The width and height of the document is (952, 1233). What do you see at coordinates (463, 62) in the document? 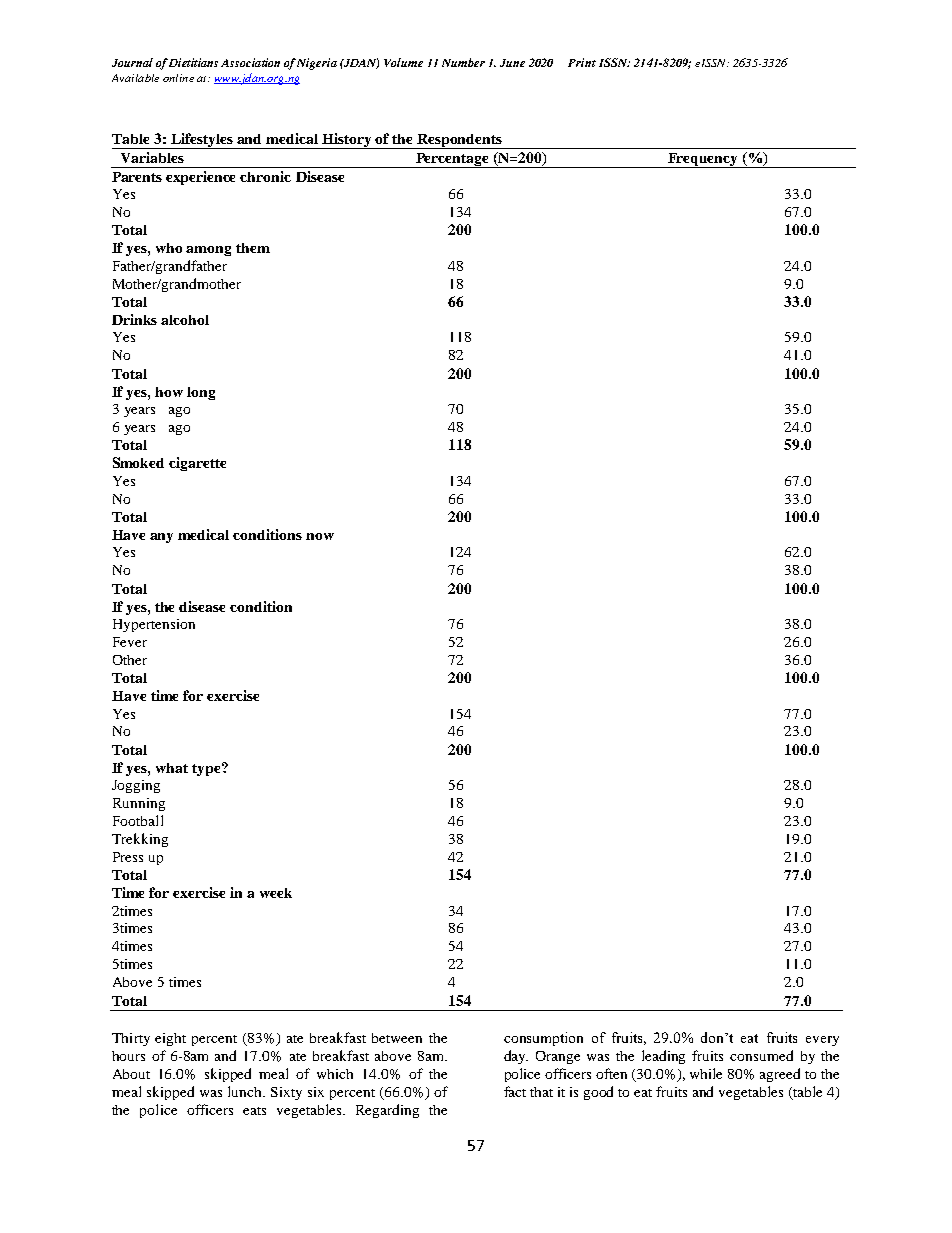
I see `Number` at bounding box center [463, 62].
